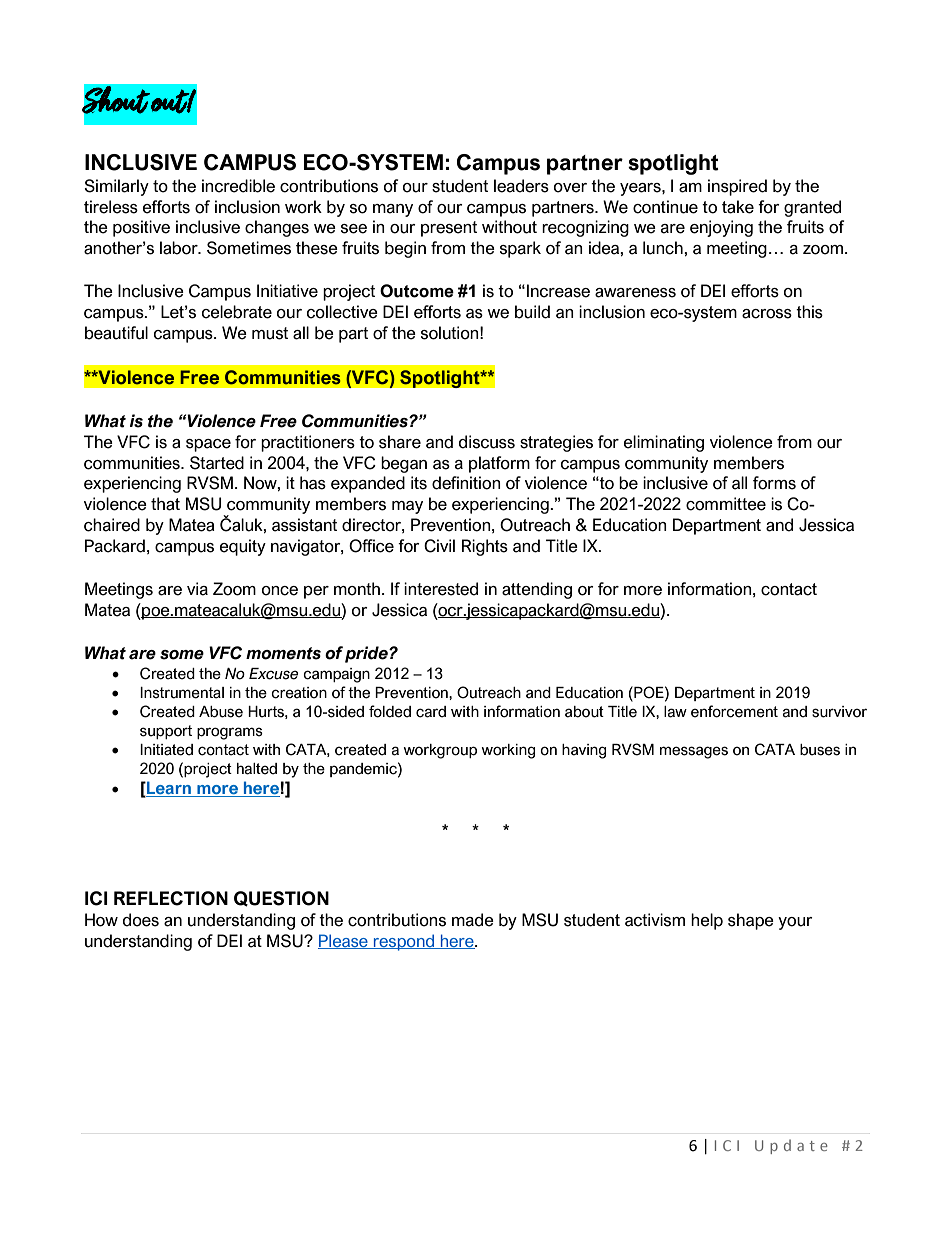 The image size is (952, 1233). I want to click on REFLECTION, so click(171, 898).
